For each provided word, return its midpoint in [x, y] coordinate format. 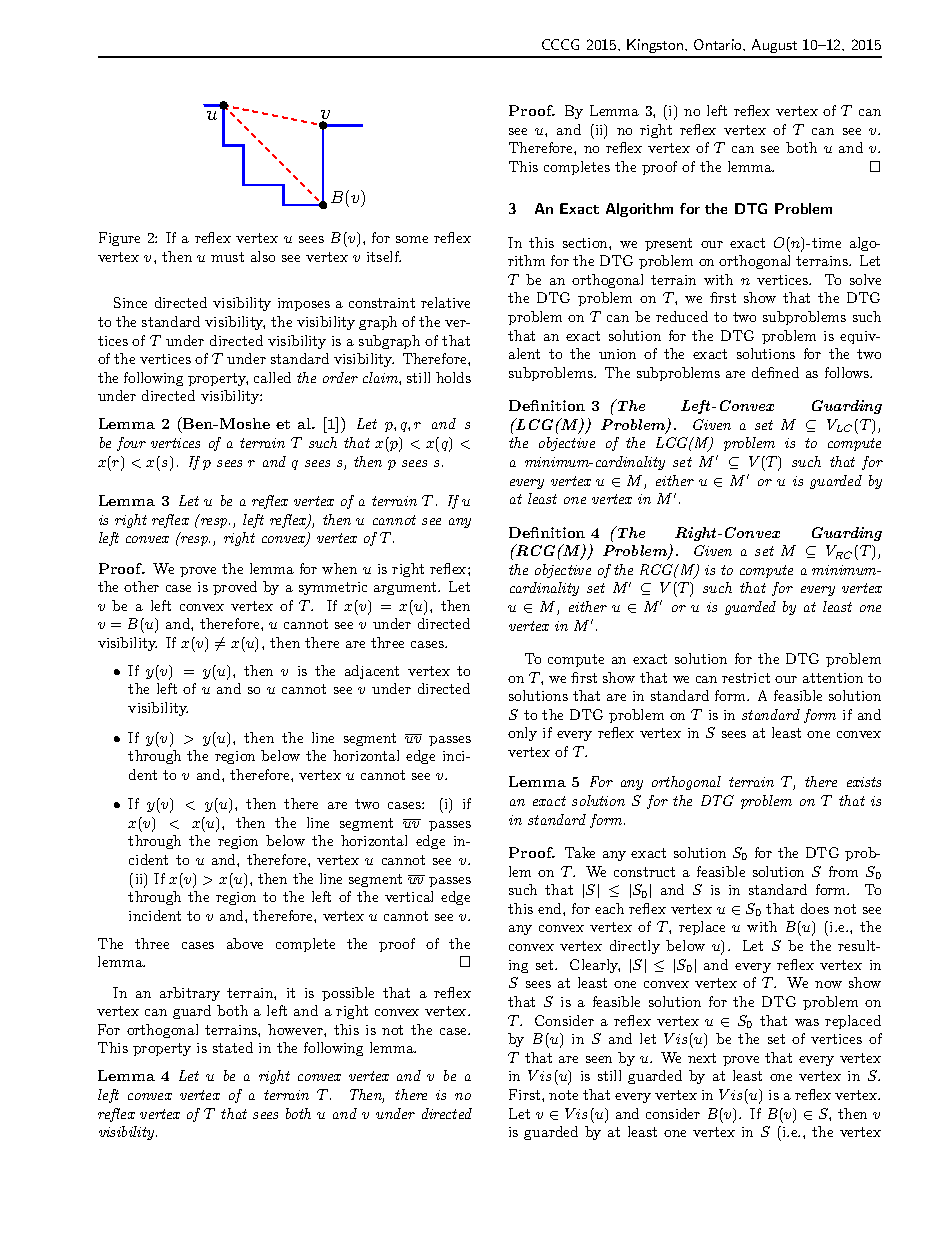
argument [406, 588]
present [668, 244]
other [141, 586]
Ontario [719, 44]
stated [233, 1047]
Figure [119, 239]
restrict [746, 678]
